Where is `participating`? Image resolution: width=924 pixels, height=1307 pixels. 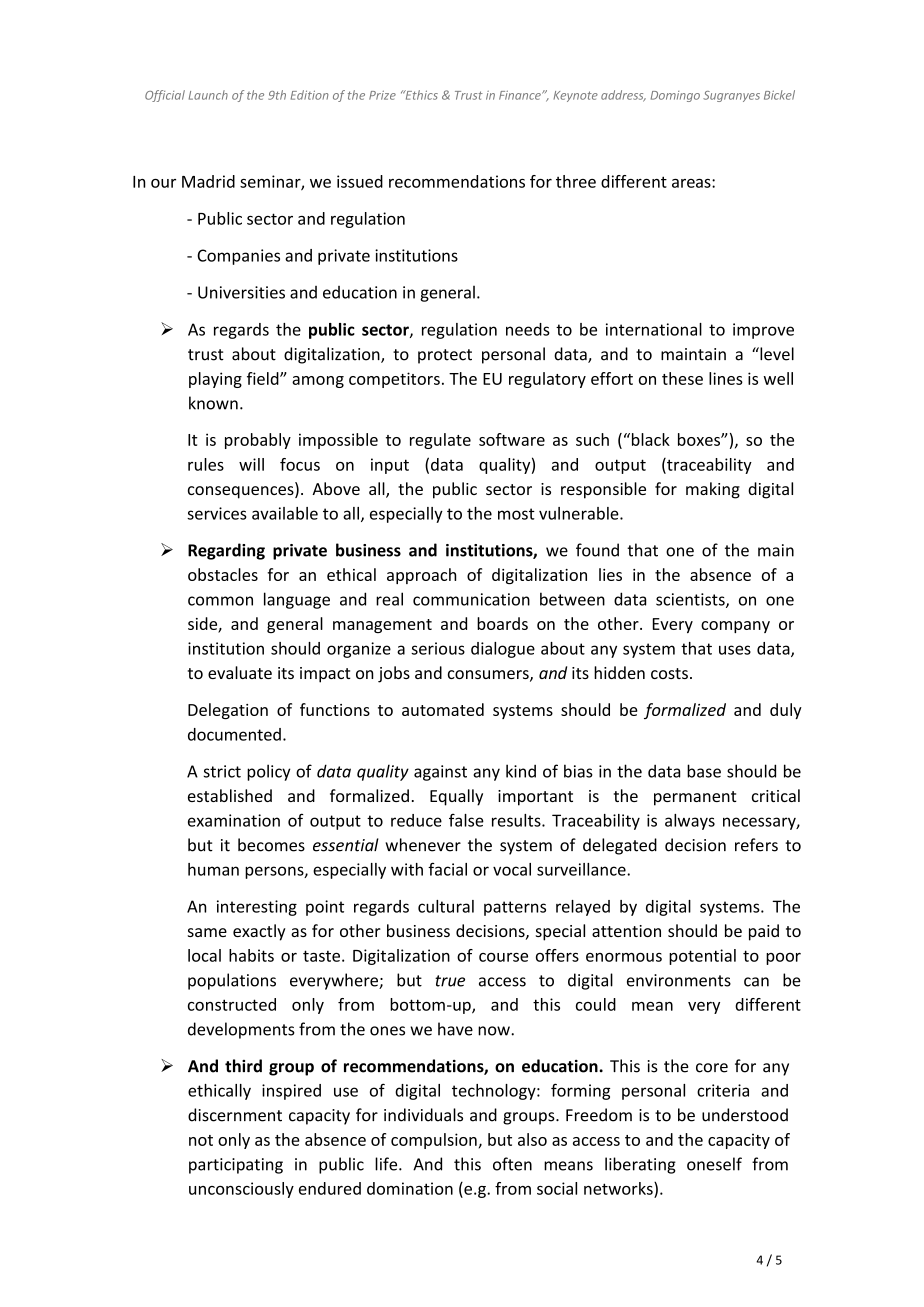 participating is located at coordinates (236, 1166).
